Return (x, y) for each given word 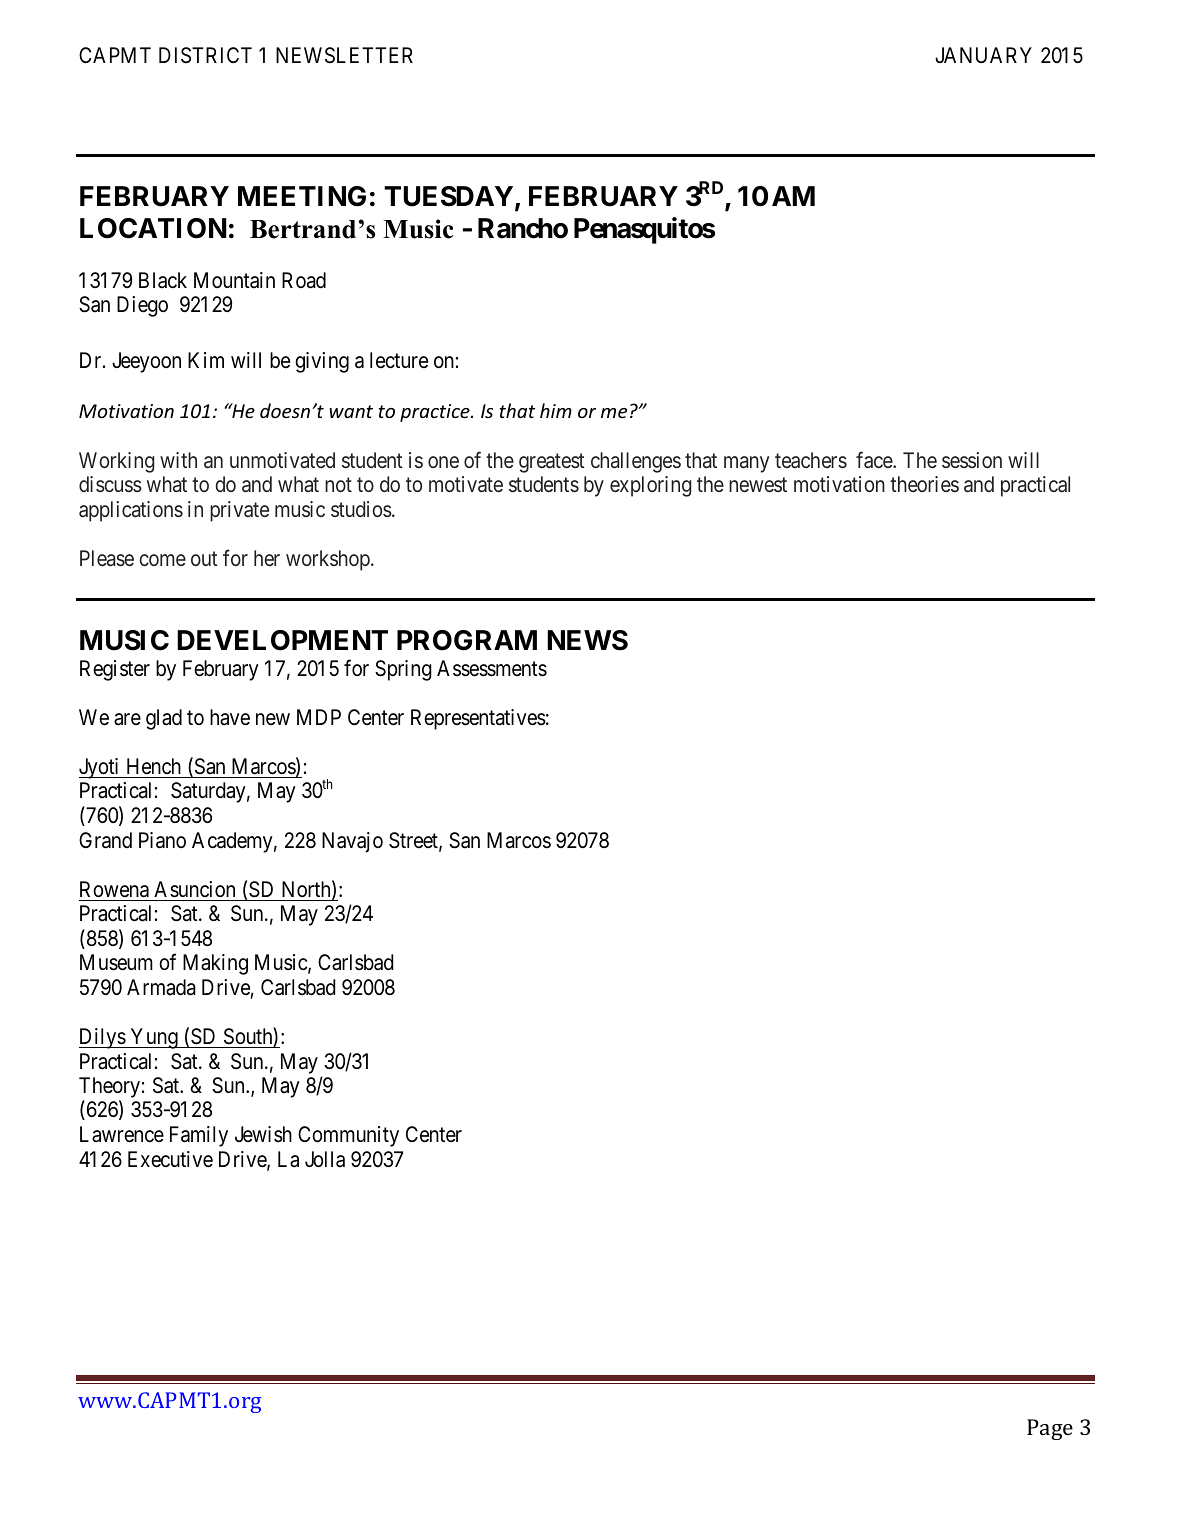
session (972, 460)
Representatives (478, 719)
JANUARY (983, 55)
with (178, 460)
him (556, 410)
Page (1050, 1429)
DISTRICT (205, 55)
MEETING (302, 196)
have (230, 717)
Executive (170, 1159)
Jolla (325, 1159)
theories (924, 484)
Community (348, 1136)
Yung (154, 1038)
